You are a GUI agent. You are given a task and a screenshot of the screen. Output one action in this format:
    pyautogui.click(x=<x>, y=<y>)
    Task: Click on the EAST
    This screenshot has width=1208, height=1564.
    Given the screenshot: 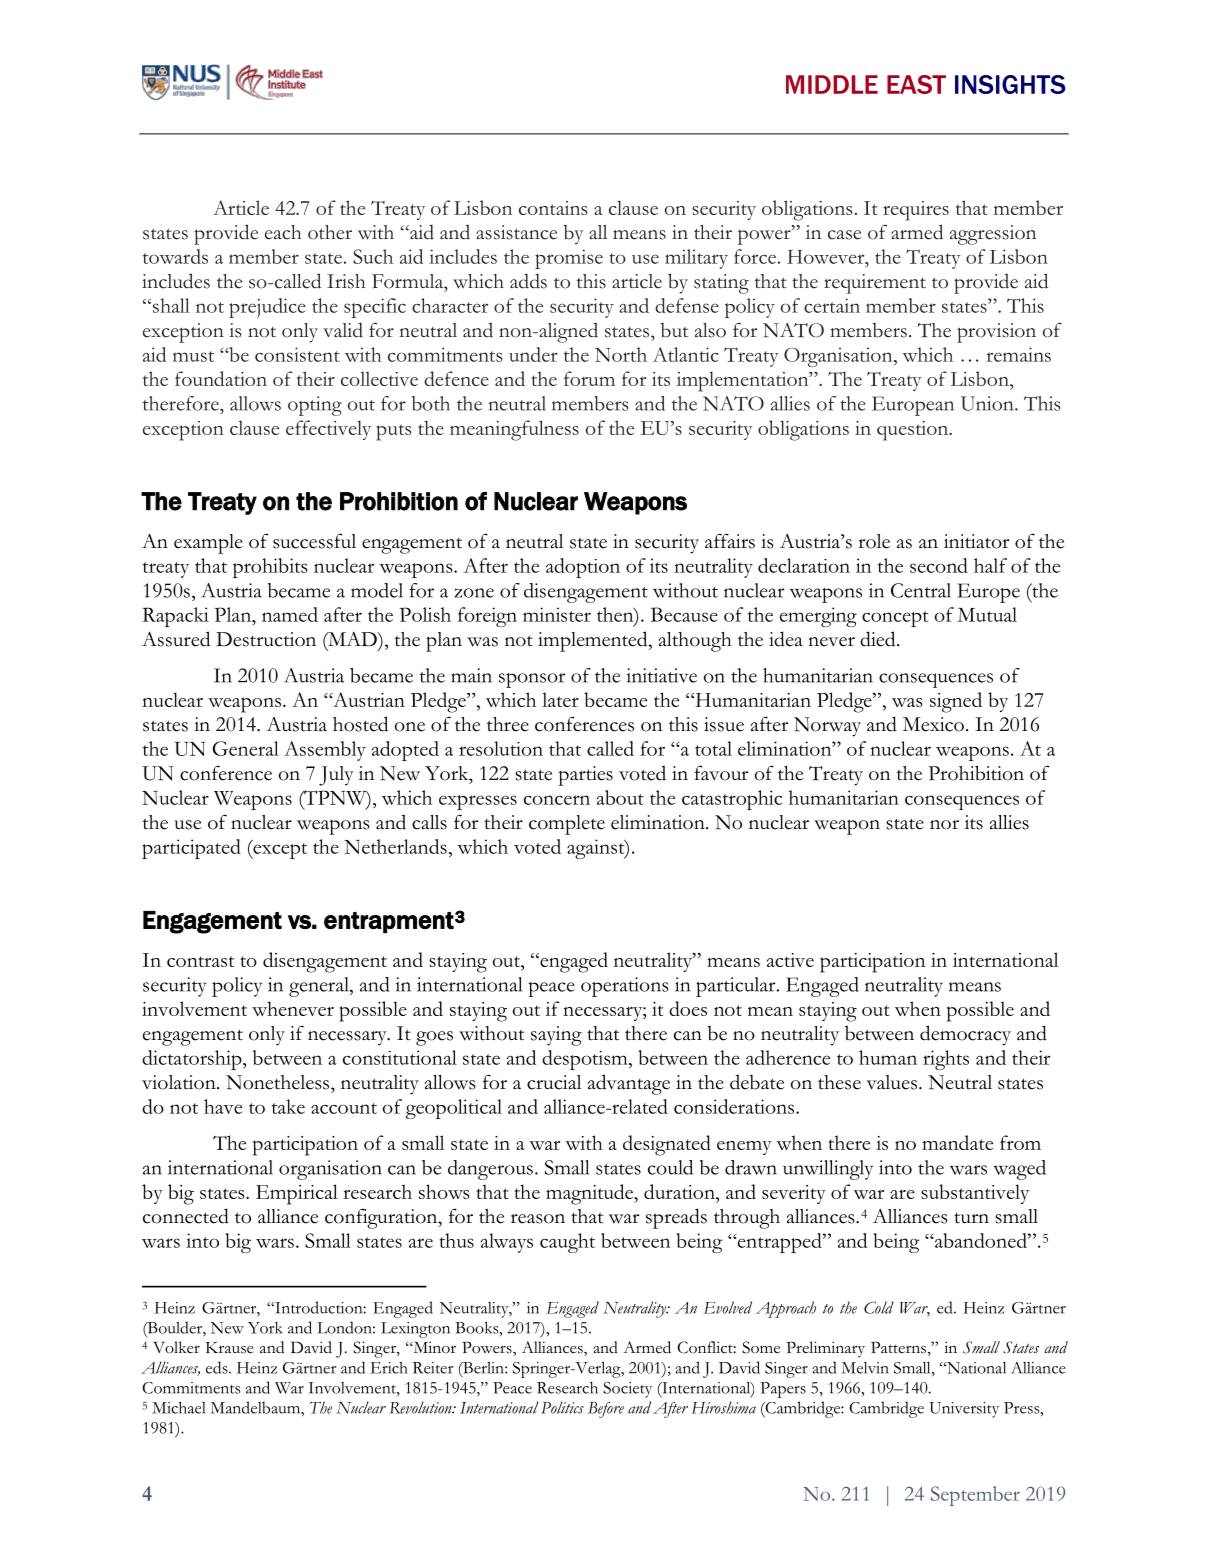 What is the action you would take?
    pyautogui.click(x=916, y=84)
